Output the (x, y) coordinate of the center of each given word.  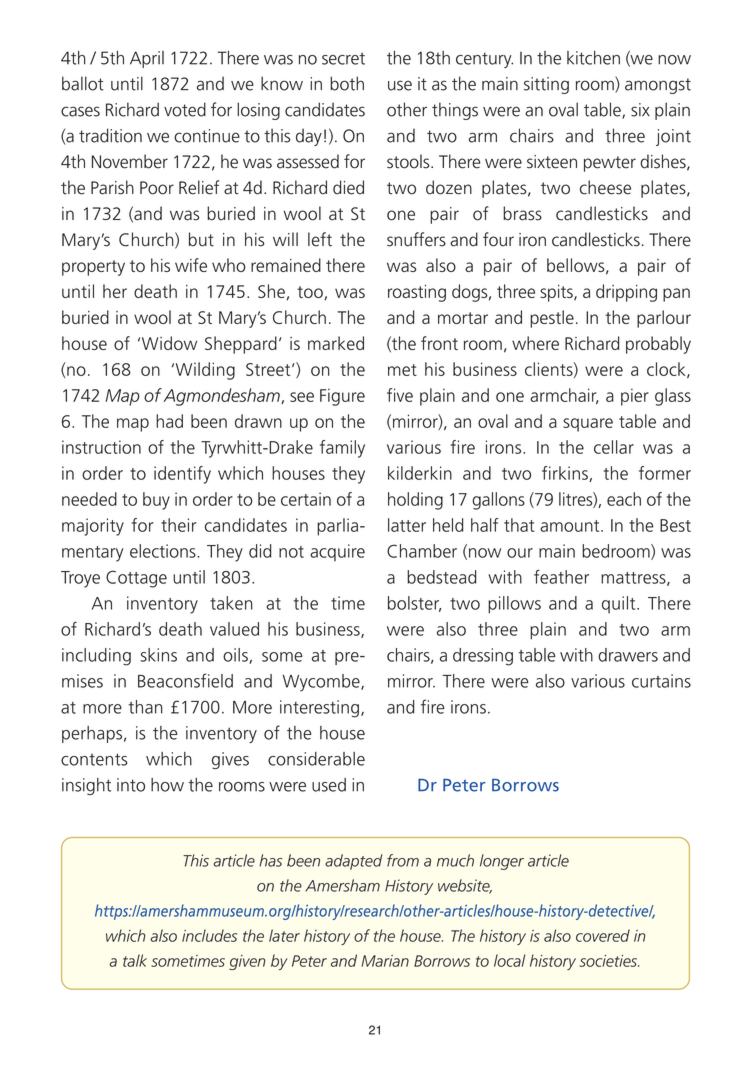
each (624, 499)
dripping (626, 293)
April (147, 59)
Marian (385, 961)
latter (407, 525)
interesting (319, 709)
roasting (417, 293)
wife (191, 265)
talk (135, 960)
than (146, 707)
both (347, 83)
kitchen (593, 58)
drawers (628, 655)
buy (156, 501)
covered (603, 935)
